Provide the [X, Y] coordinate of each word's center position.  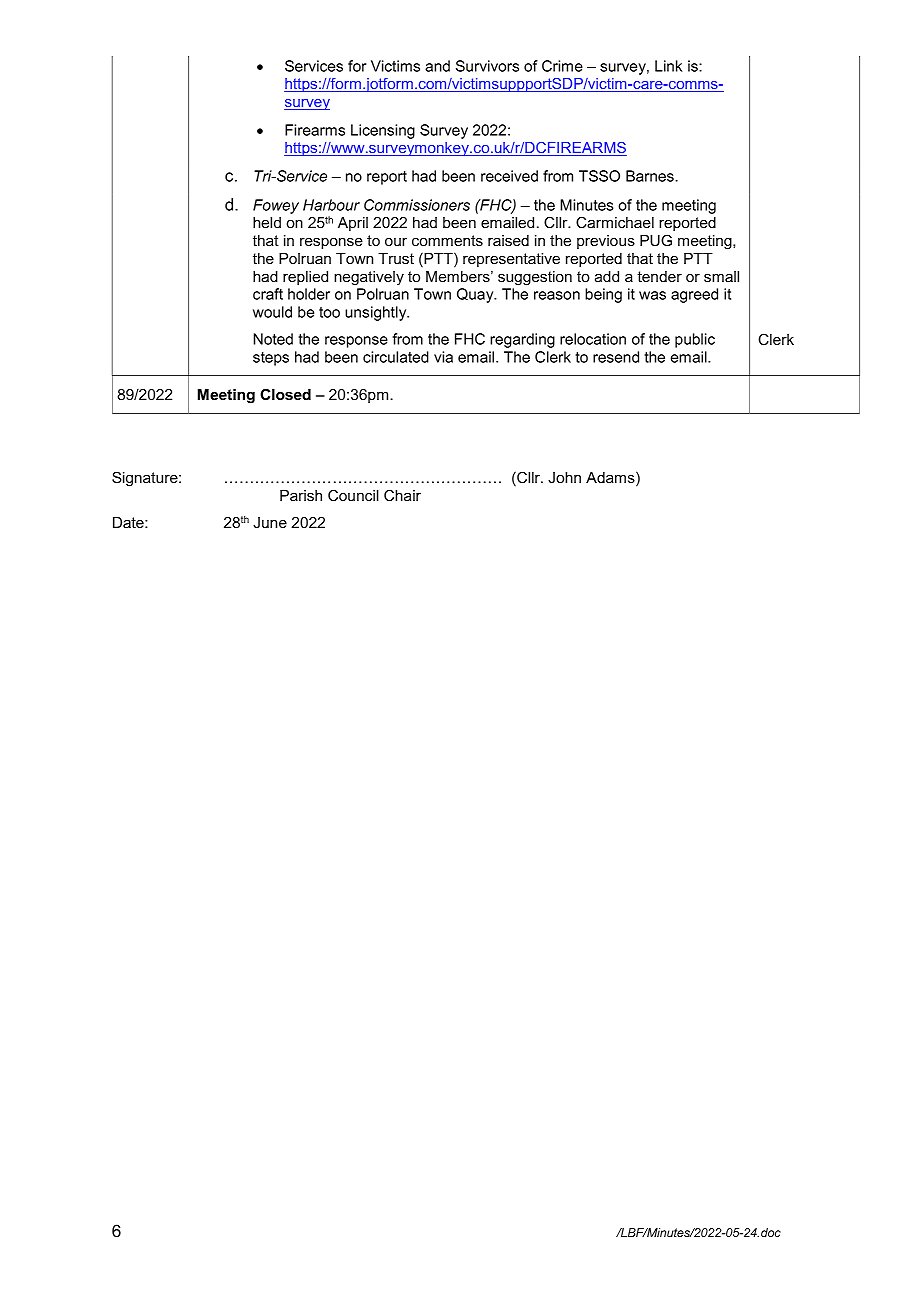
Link [668, 66]
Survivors [487, 66]
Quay [476, 295]
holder [309, 294]
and [437, 66]
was [652, 295]
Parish [301, 495]
